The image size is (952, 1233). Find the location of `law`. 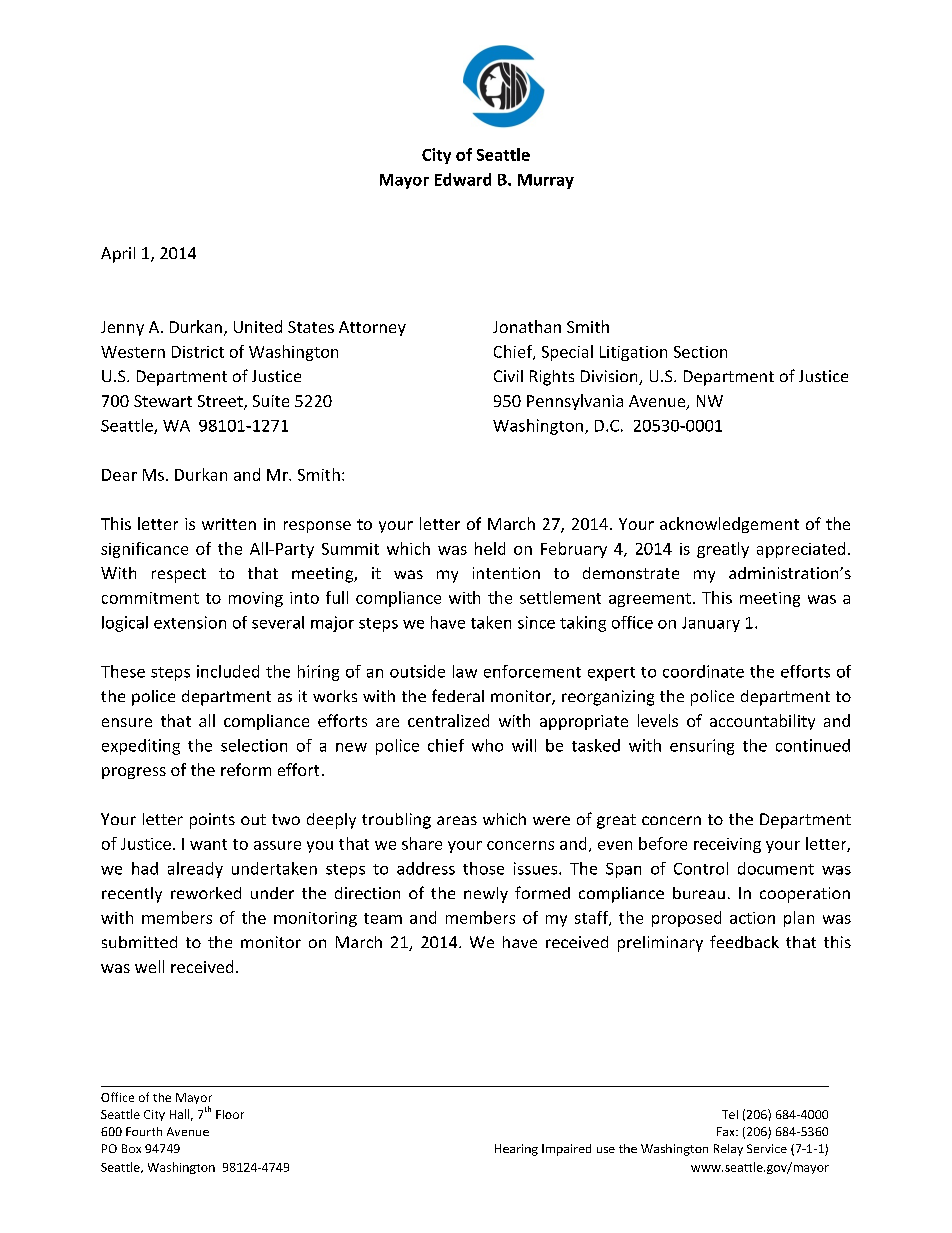

law is located at coordinates (465, 671).
